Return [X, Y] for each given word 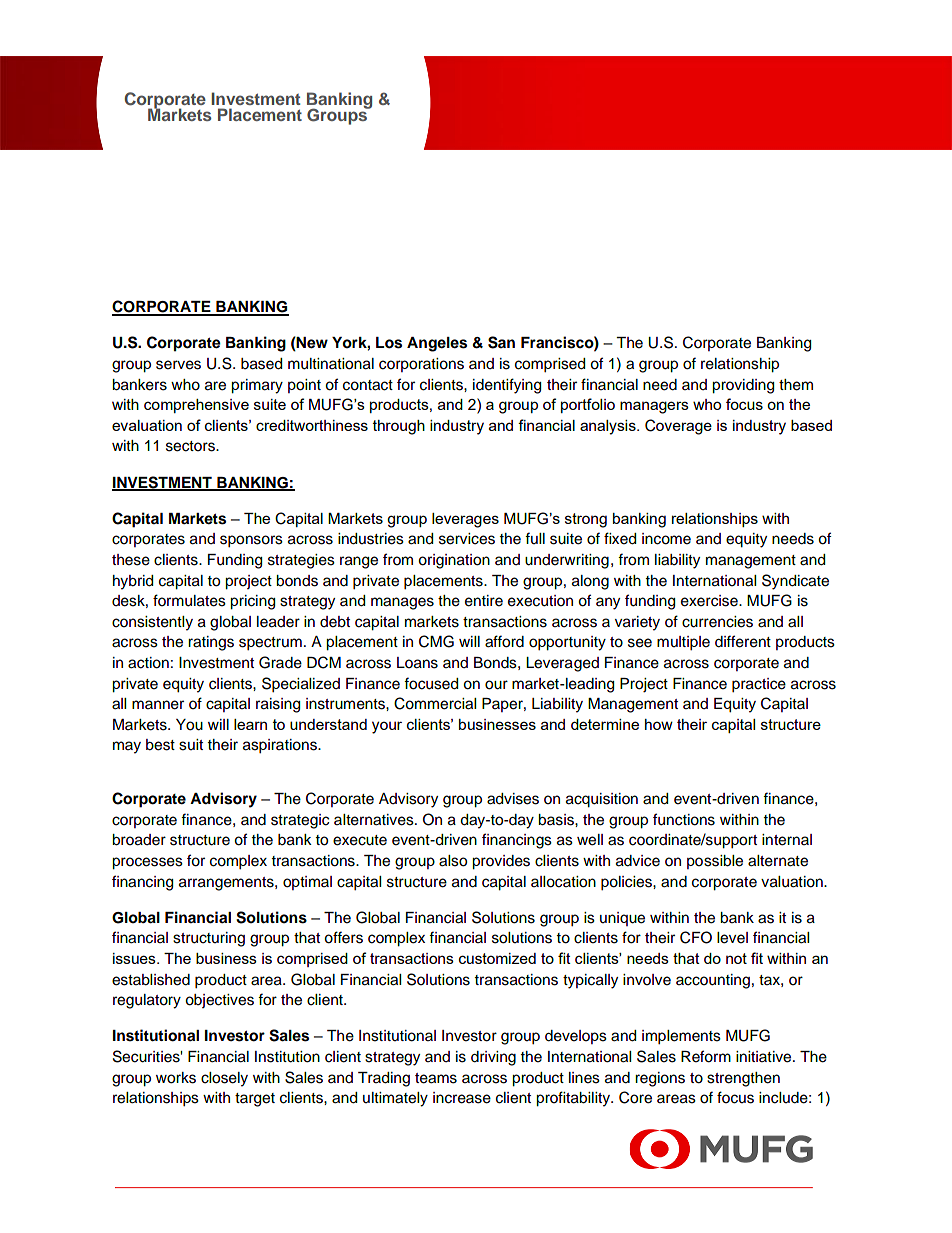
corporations [421, 365]
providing [743, 386]
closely [224, 1079]
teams [436, 1078]
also [453, 861]
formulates [189, 600]
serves [178, 365]
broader [139, 840]
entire [484, 601]
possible [715, 862]
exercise [710, 601]
